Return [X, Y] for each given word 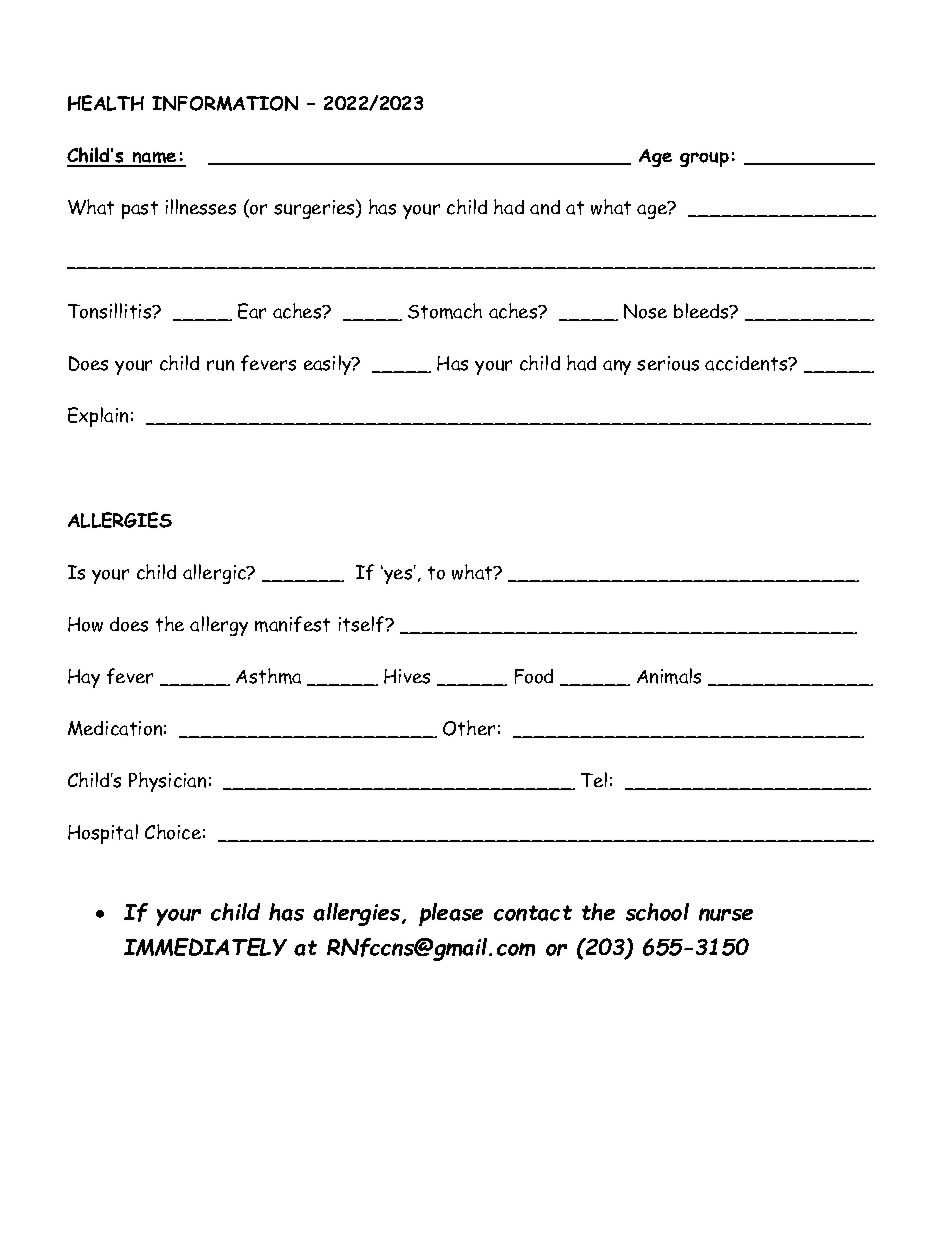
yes [398, 575]
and [545, 207]
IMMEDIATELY [205, 947]
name [154, 159]
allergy [219, 626]
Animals [669, 676]
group [704, 159]
